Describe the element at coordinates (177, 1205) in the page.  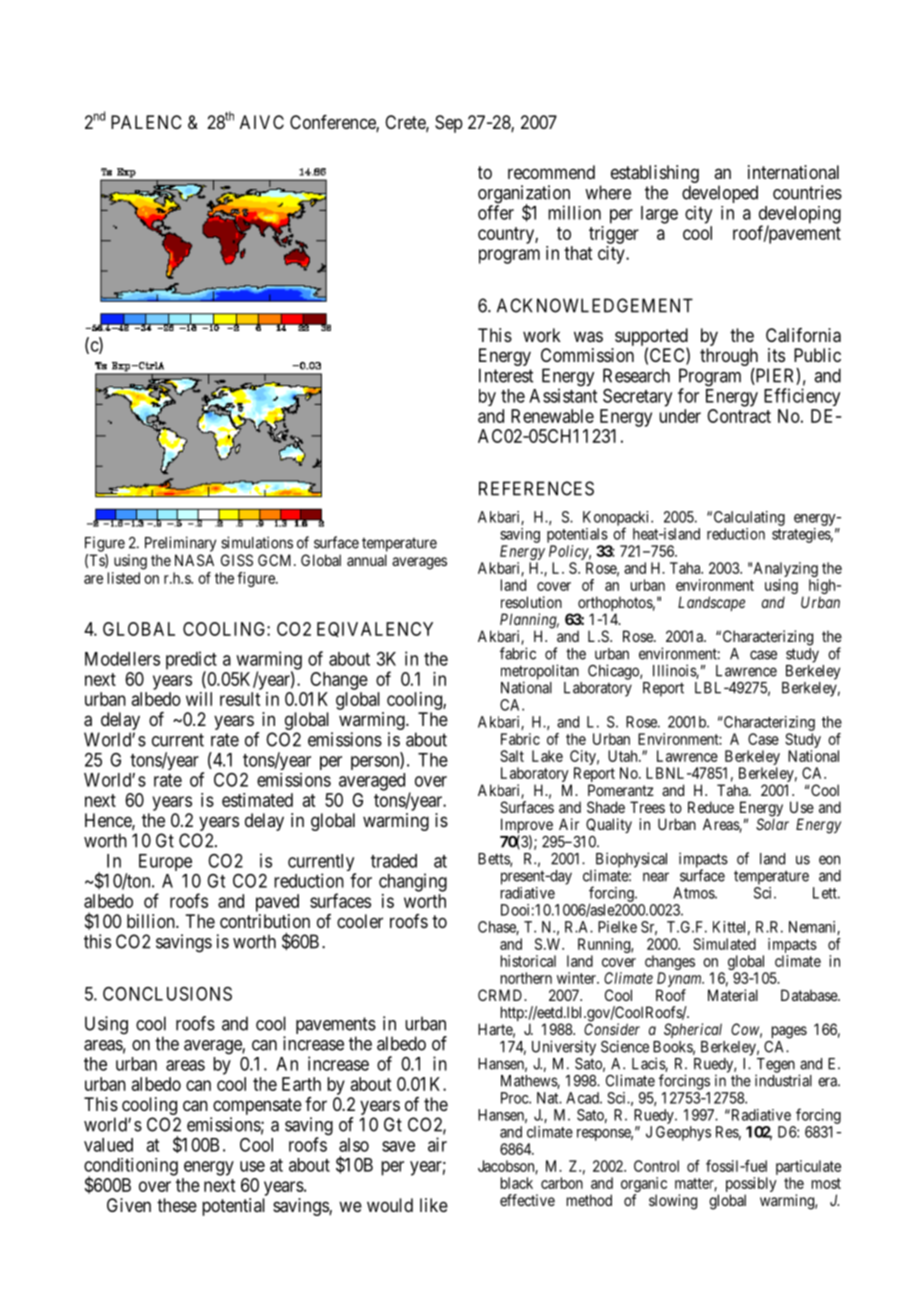
I see `these` at that location.
